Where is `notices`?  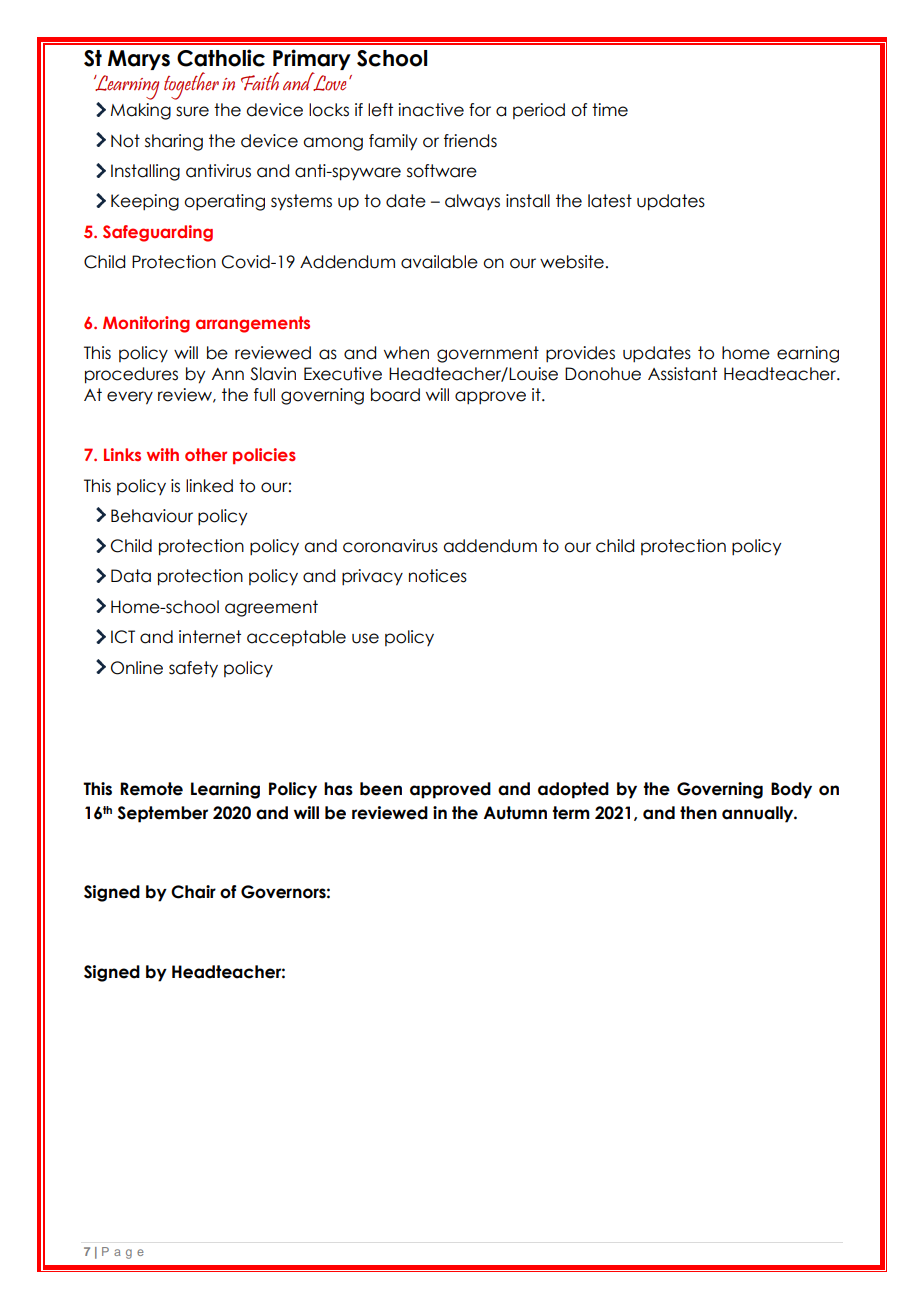 notices is located at coordinates (438, 576).
